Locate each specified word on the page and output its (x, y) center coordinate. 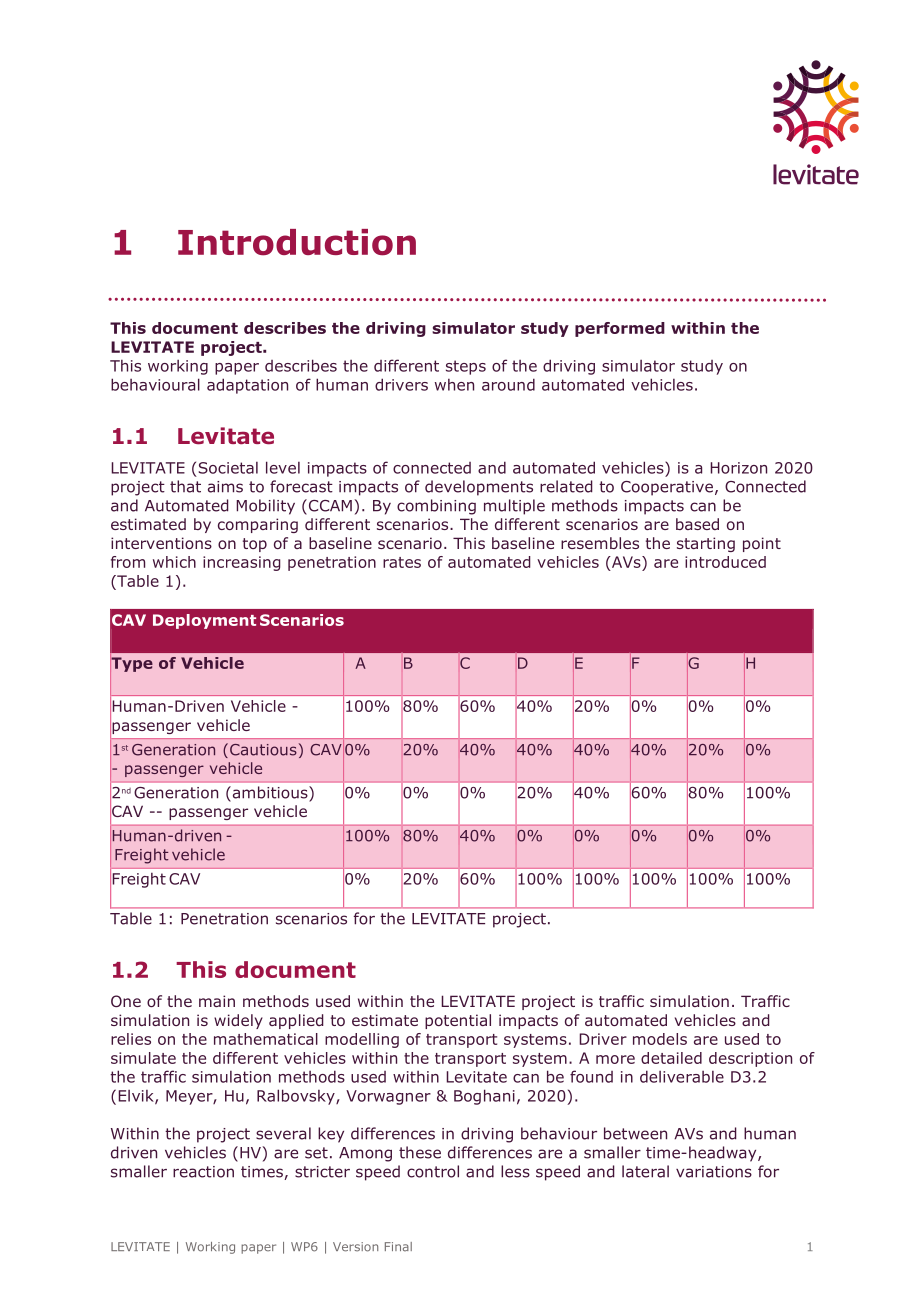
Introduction (297, 242)
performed (620, 329)
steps (466, 367)
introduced (725, 562)
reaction (203, 1172)
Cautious (263, 750)
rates (402, 562)
